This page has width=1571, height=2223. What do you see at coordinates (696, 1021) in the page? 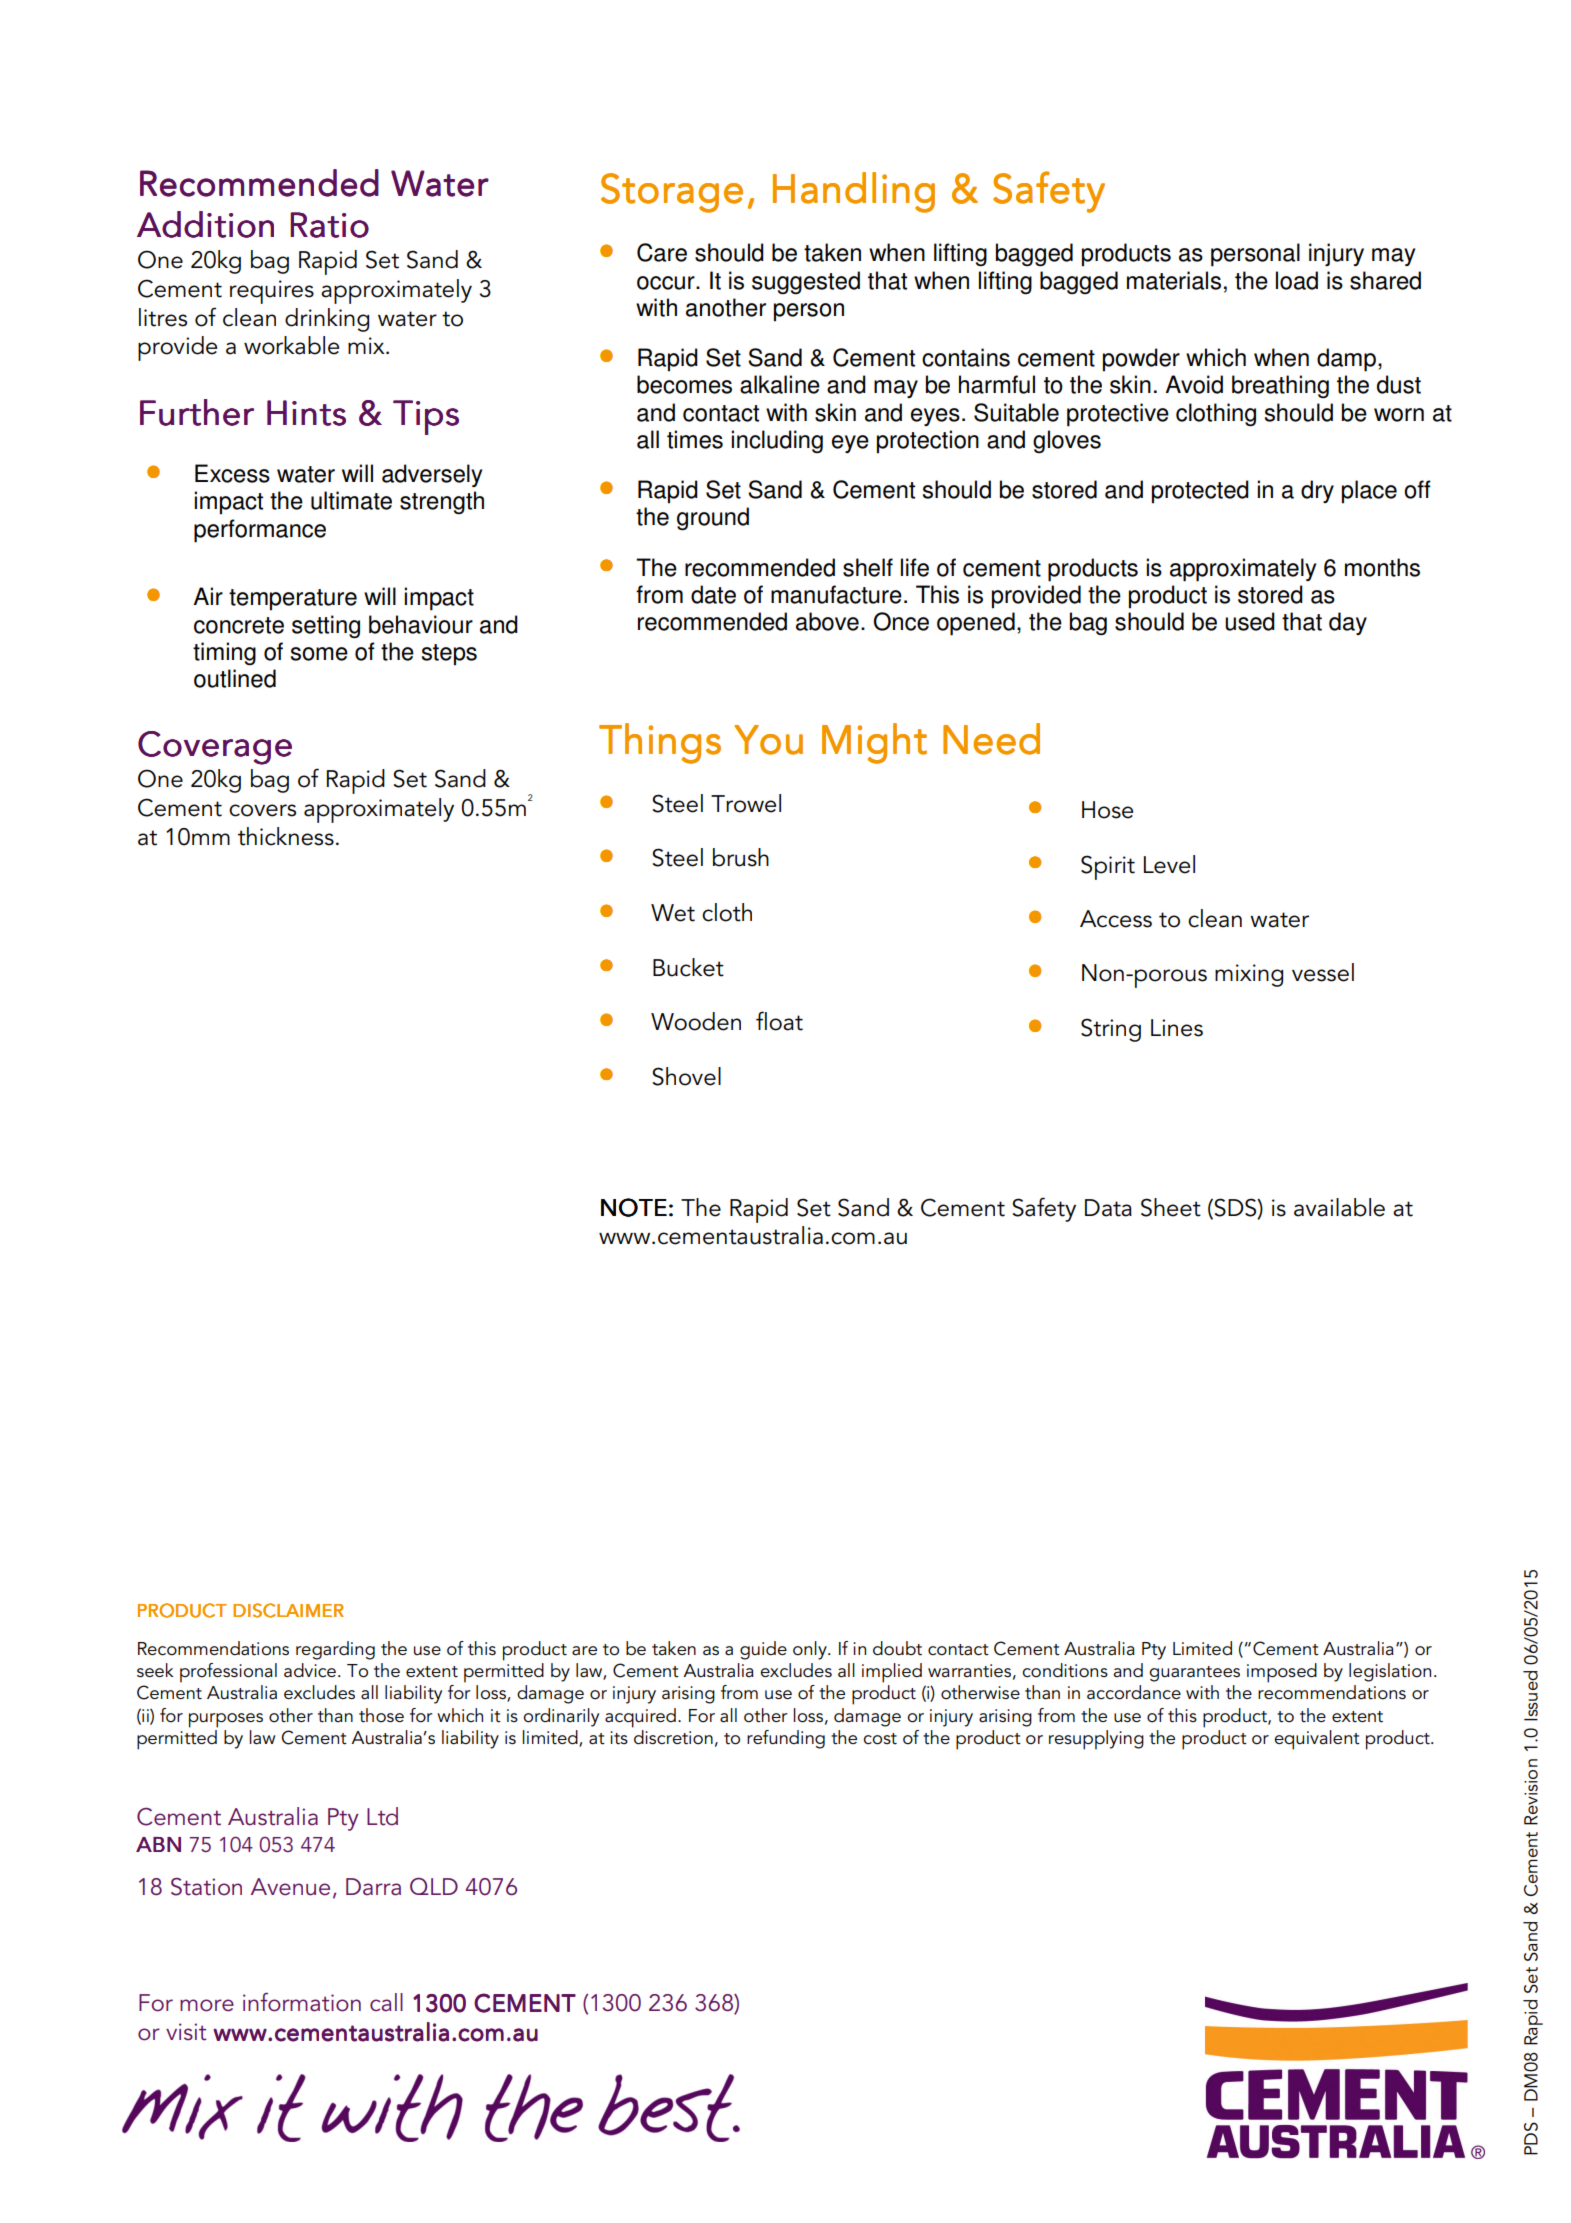
I see `Wooden` at bounding box center [696, 1021].
